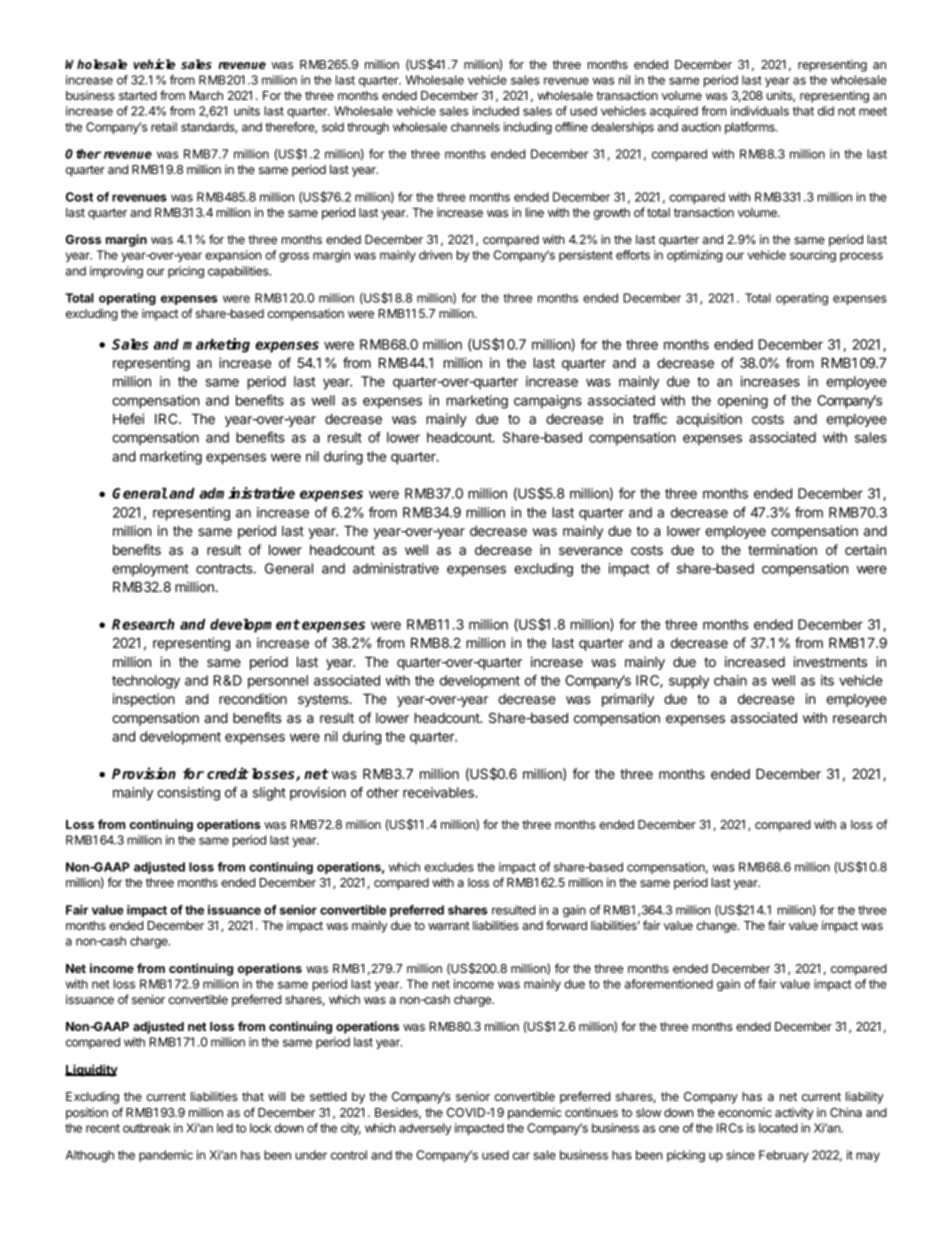 Image resolution: width=952 pixels, height=1233 pixels. I want to click on Hefei, so click(128, 418).
